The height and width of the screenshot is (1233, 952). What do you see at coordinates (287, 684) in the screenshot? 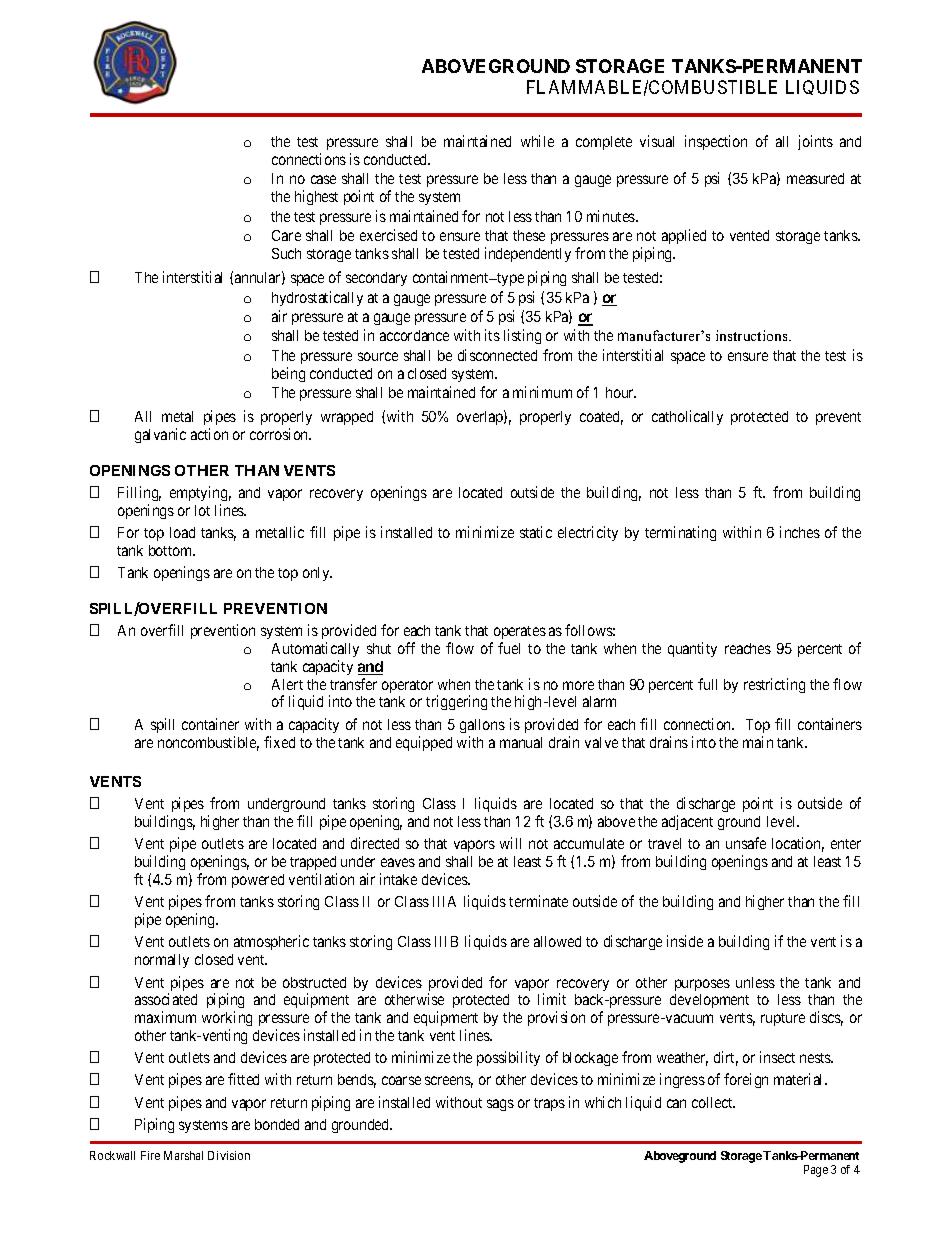
I see `Alert` at bounding box center [287, 684].
